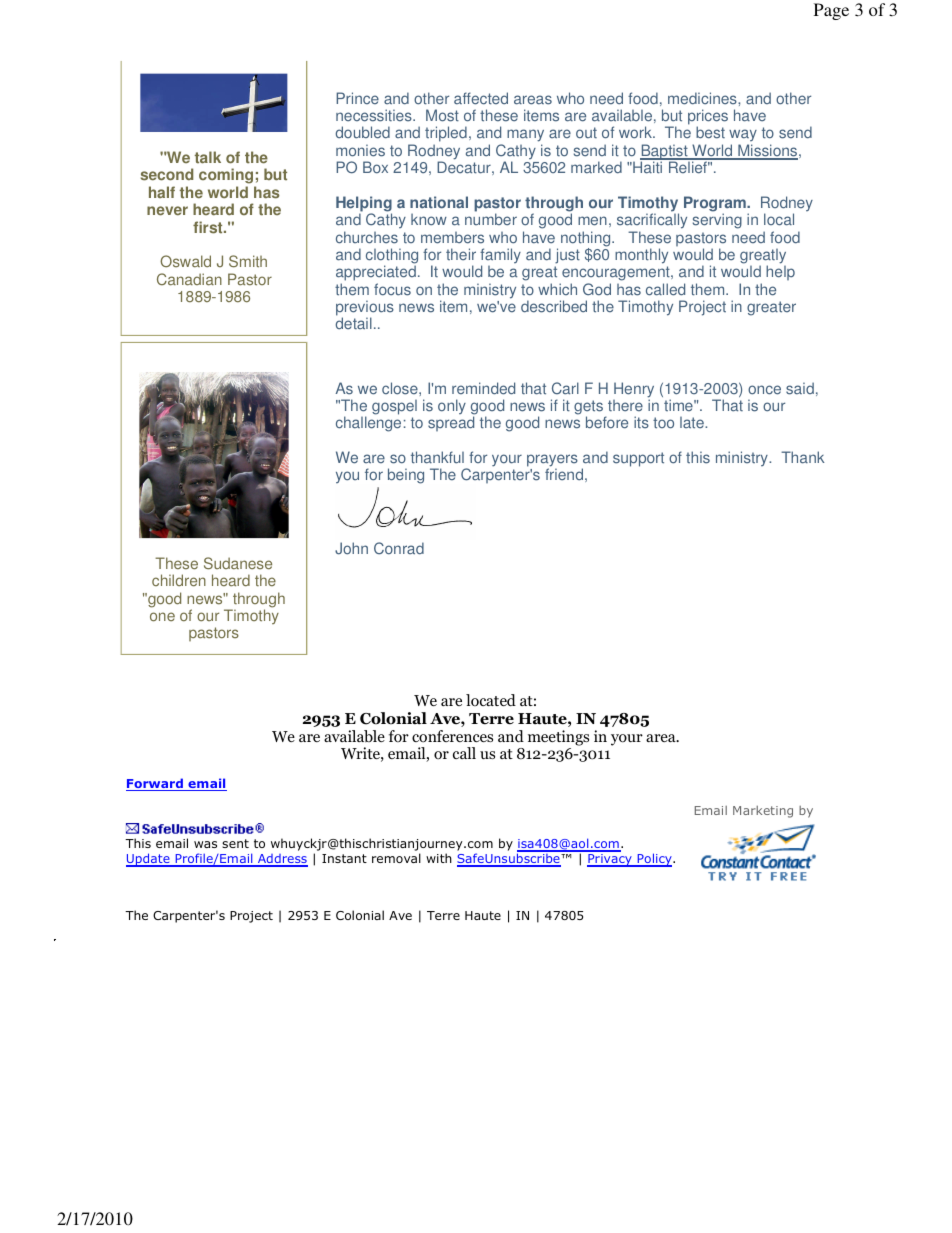 Image resolution: width=952 pixels, height=1233 pixels. Describe the element at coordinates (357, 98) in the screenshot. I see `Prince` at that location.
